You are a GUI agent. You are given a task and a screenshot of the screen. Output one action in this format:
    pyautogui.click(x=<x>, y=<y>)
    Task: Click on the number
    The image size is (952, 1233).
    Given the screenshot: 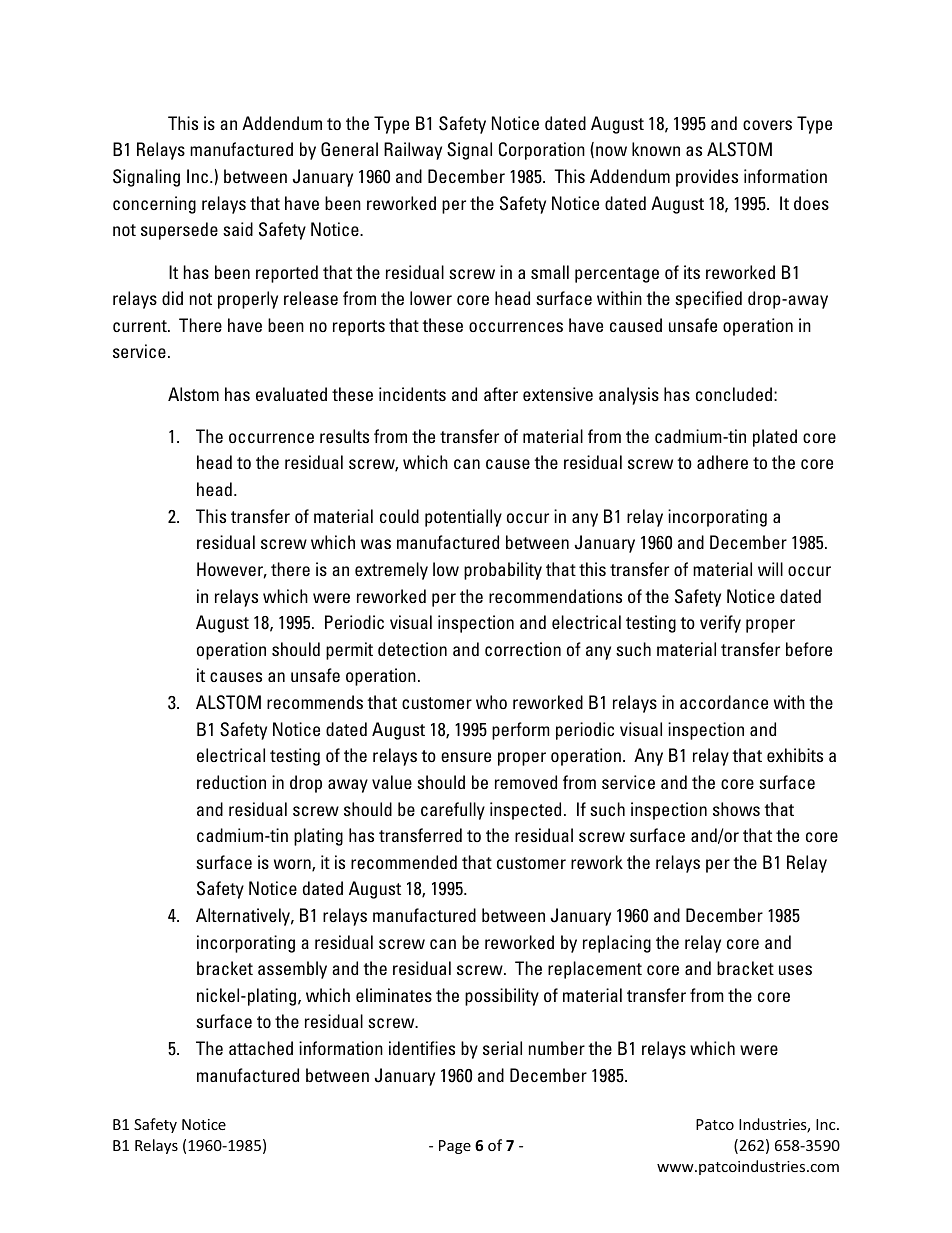 What is the action you would take?
    pyautogui.click(x=556, y=1048)
